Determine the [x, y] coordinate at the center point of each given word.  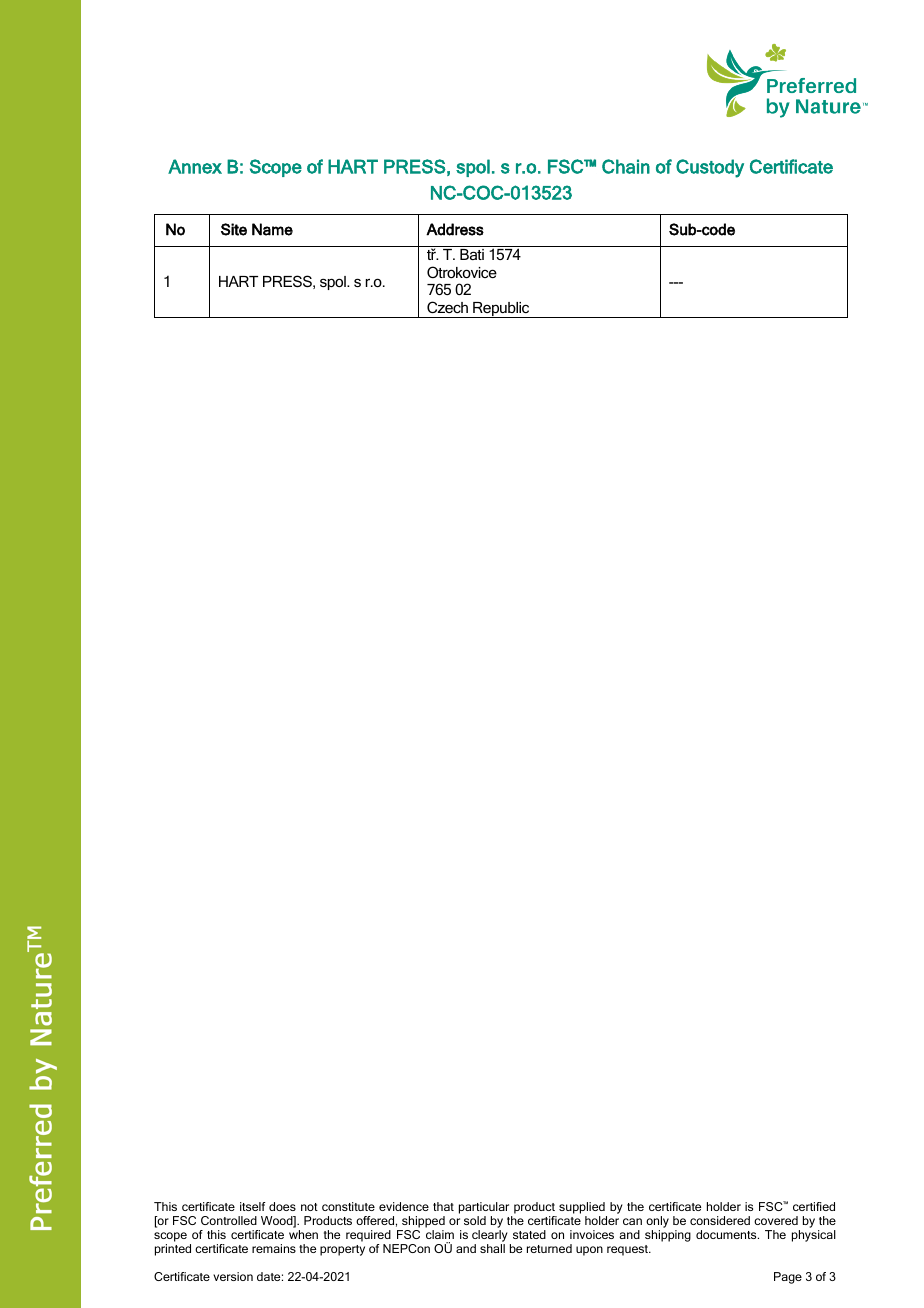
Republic [501, 310]
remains [274, 1248]
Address [455, 229]
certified [814, 1206]
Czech [447, 307]
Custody [710, 168]
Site [234, 229]
